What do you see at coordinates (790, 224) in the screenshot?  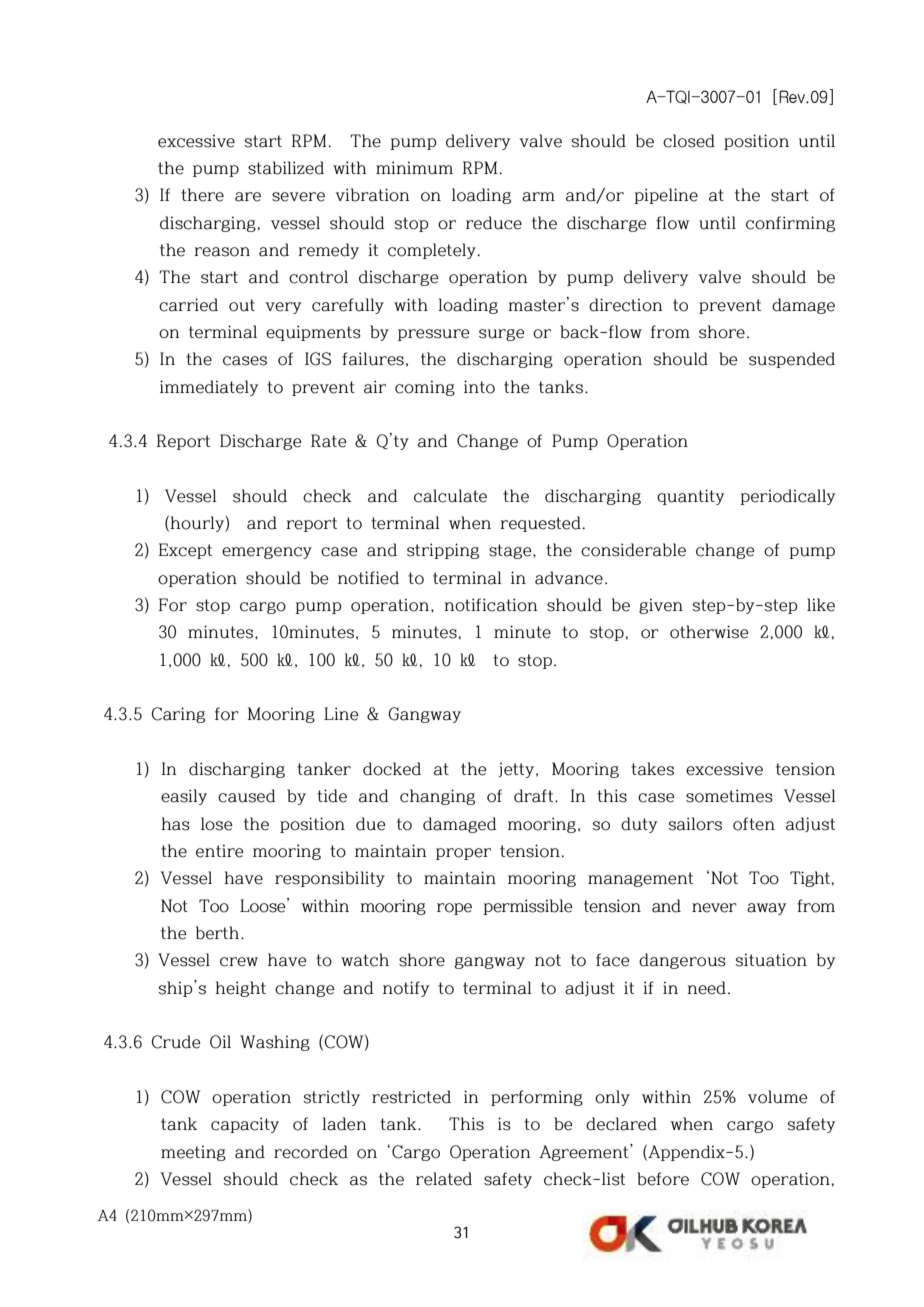 I see `confirming` at bounding box center [790, 224].
